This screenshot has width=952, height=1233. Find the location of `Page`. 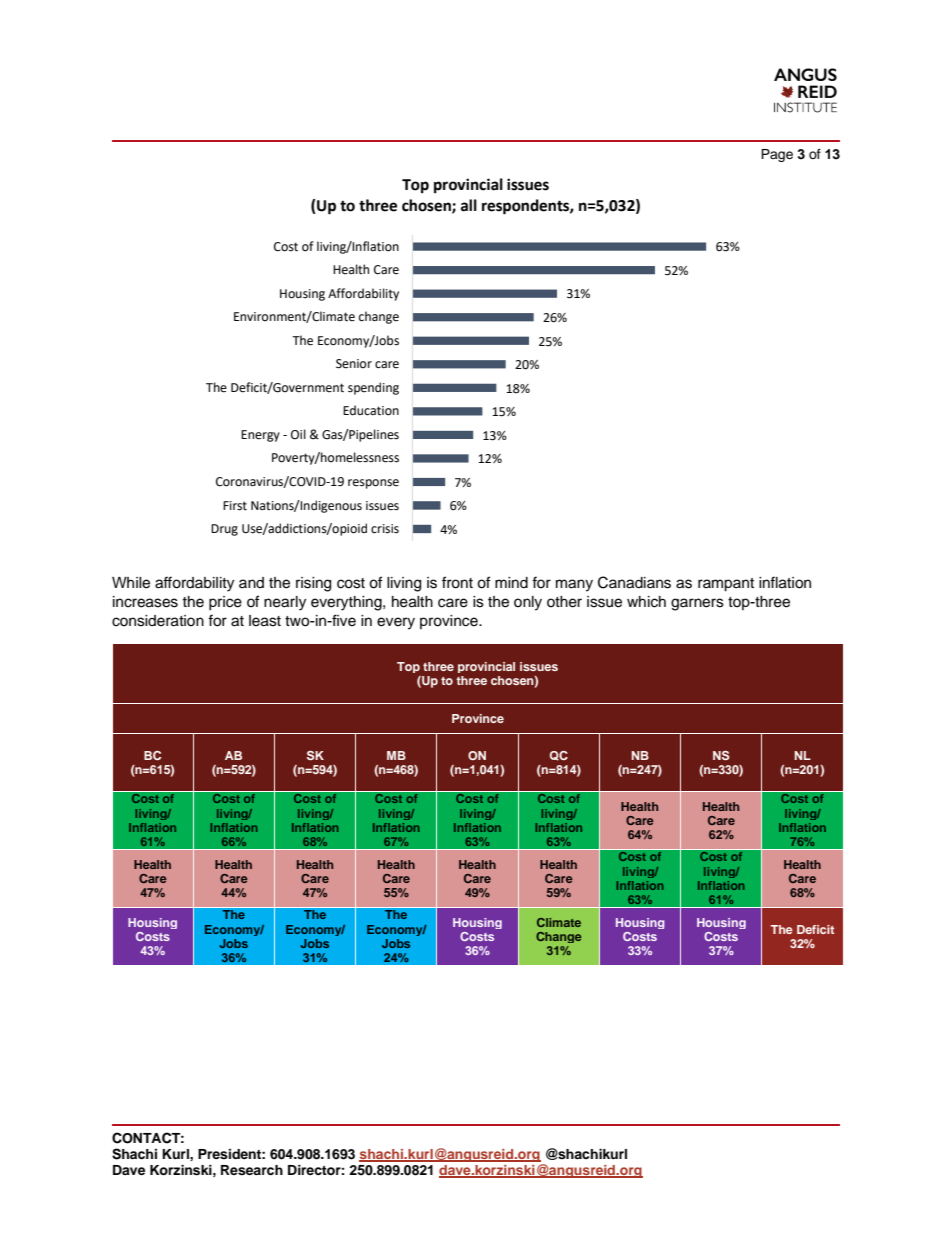

Page is located at coordinates (777, 155).
